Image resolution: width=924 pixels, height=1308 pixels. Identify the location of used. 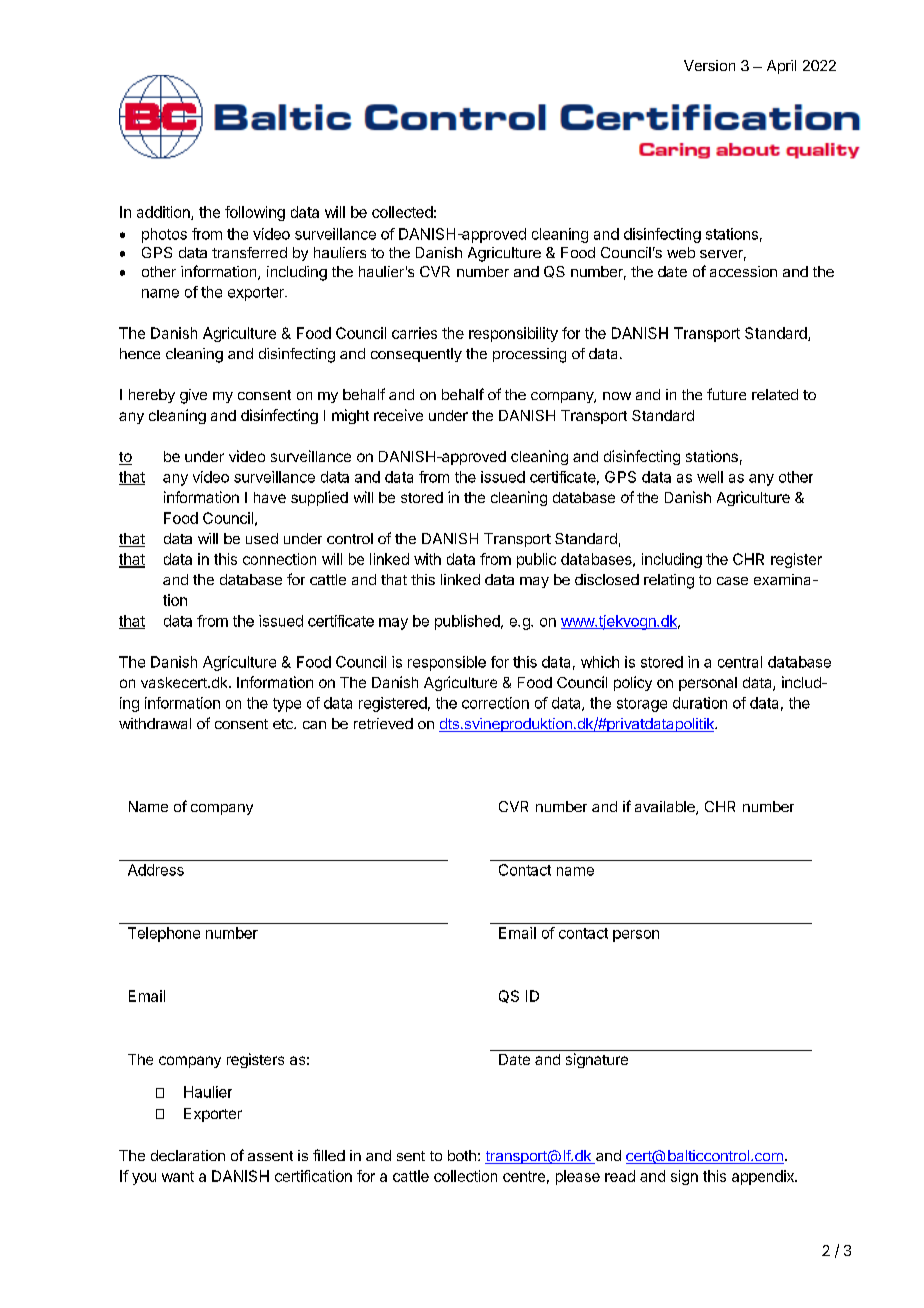
(262, 538).
